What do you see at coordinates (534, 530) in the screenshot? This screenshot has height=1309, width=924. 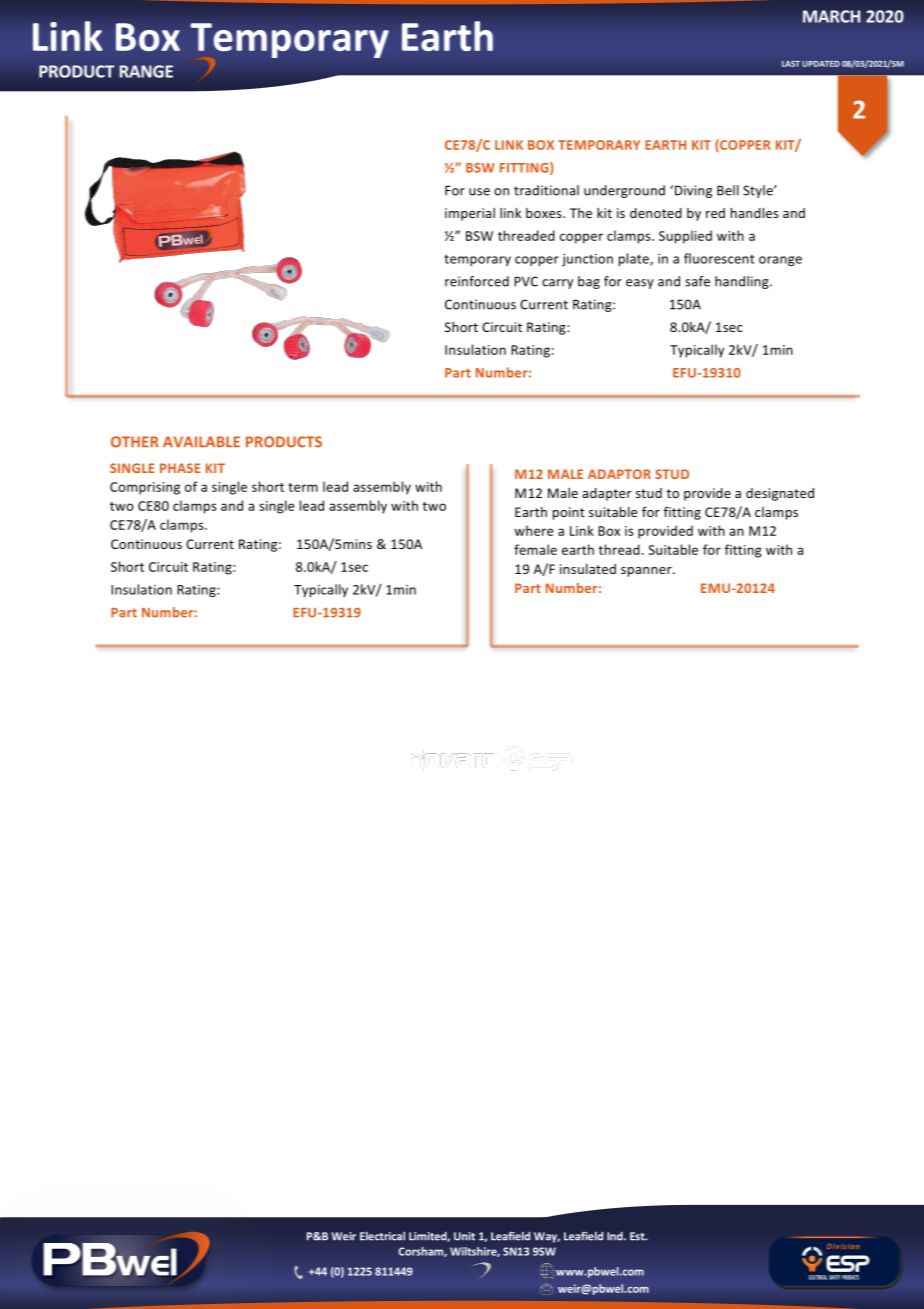 I see `where` at bounding box center [534, 530].
